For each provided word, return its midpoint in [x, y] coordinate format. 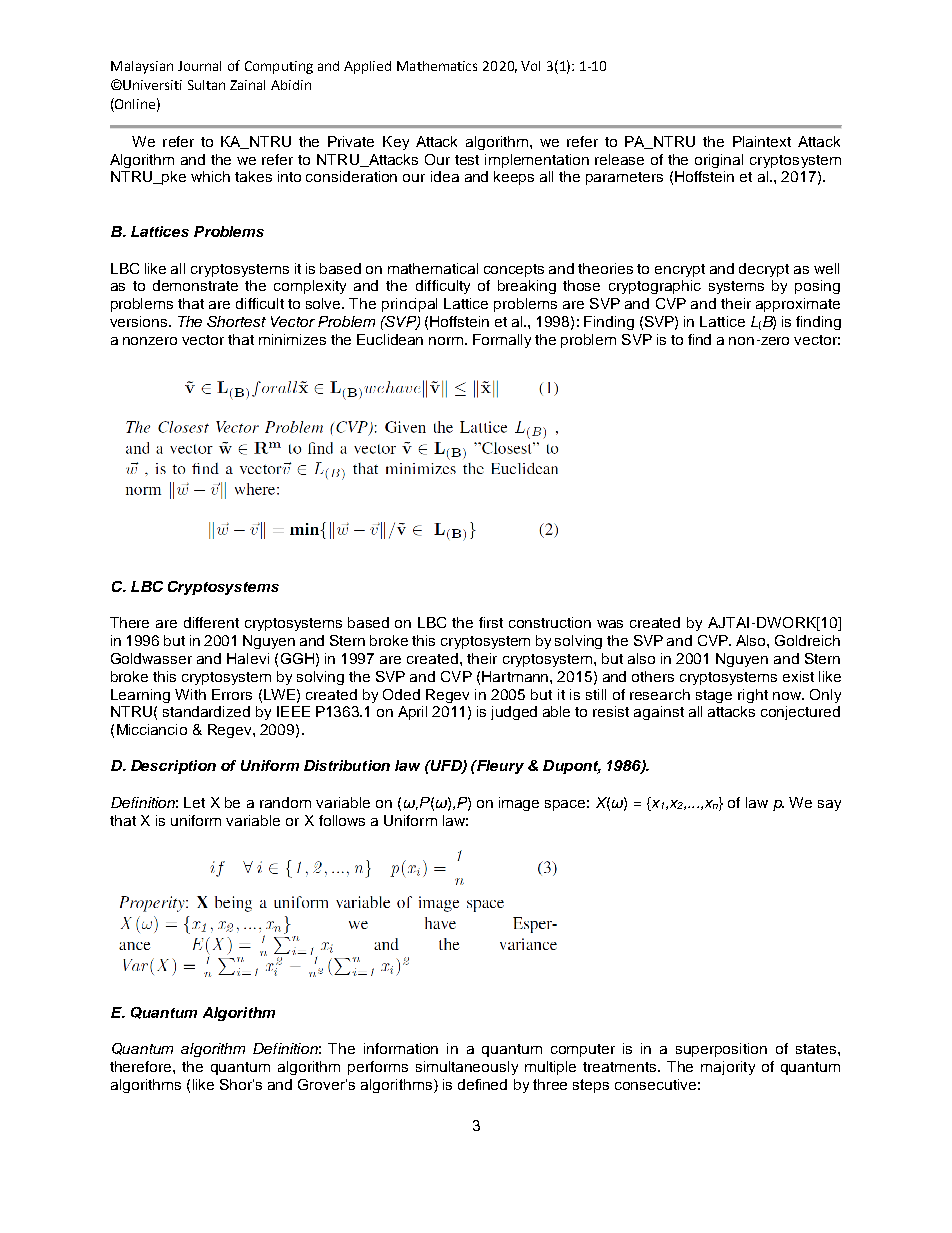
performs [378, 1068]
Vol [530, 66]
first [491, 622]
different [211, 622]
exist [798, 676]
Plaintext [762, 141]
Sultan [206, 85]
